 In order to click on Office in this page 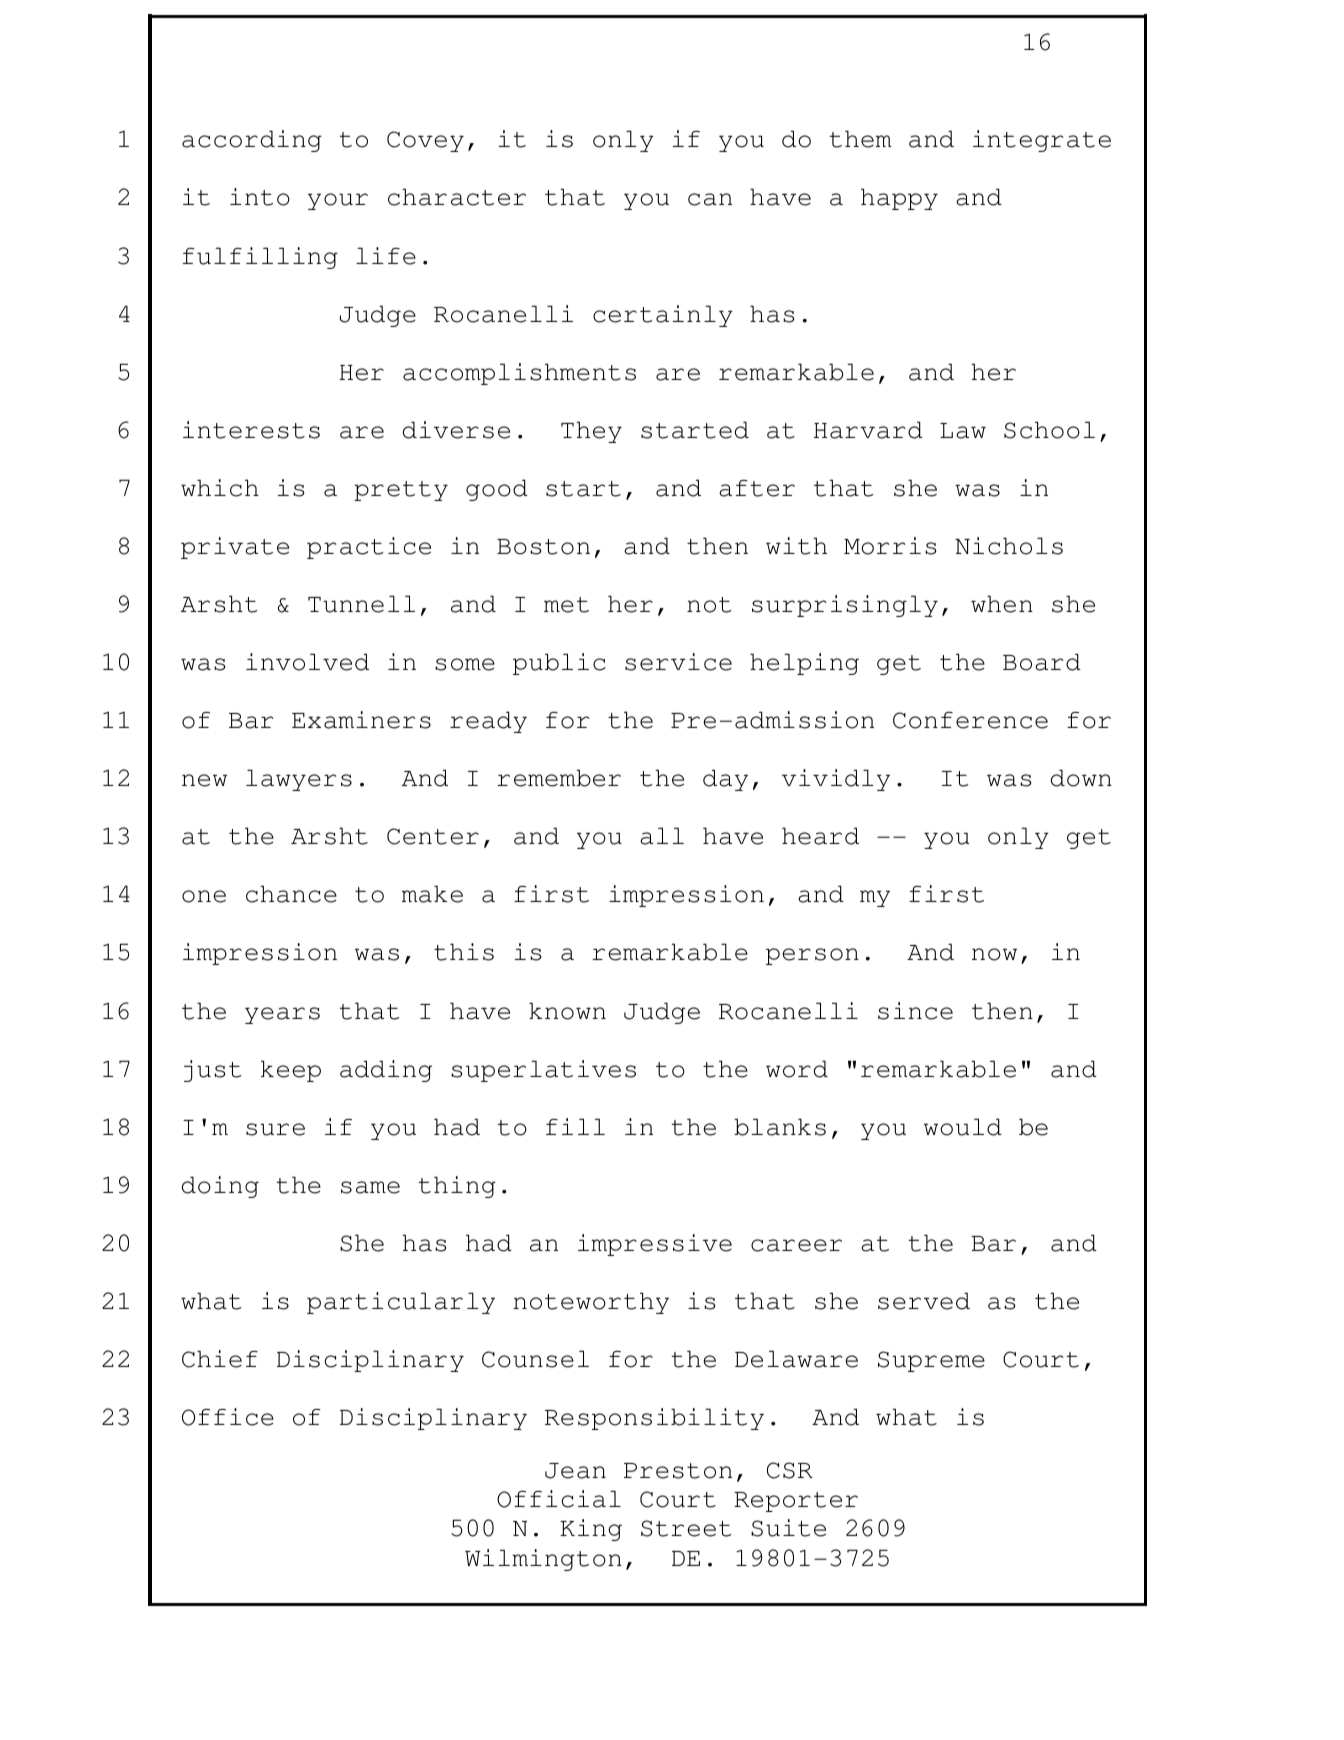, I will do `click(228, 1417)`.
